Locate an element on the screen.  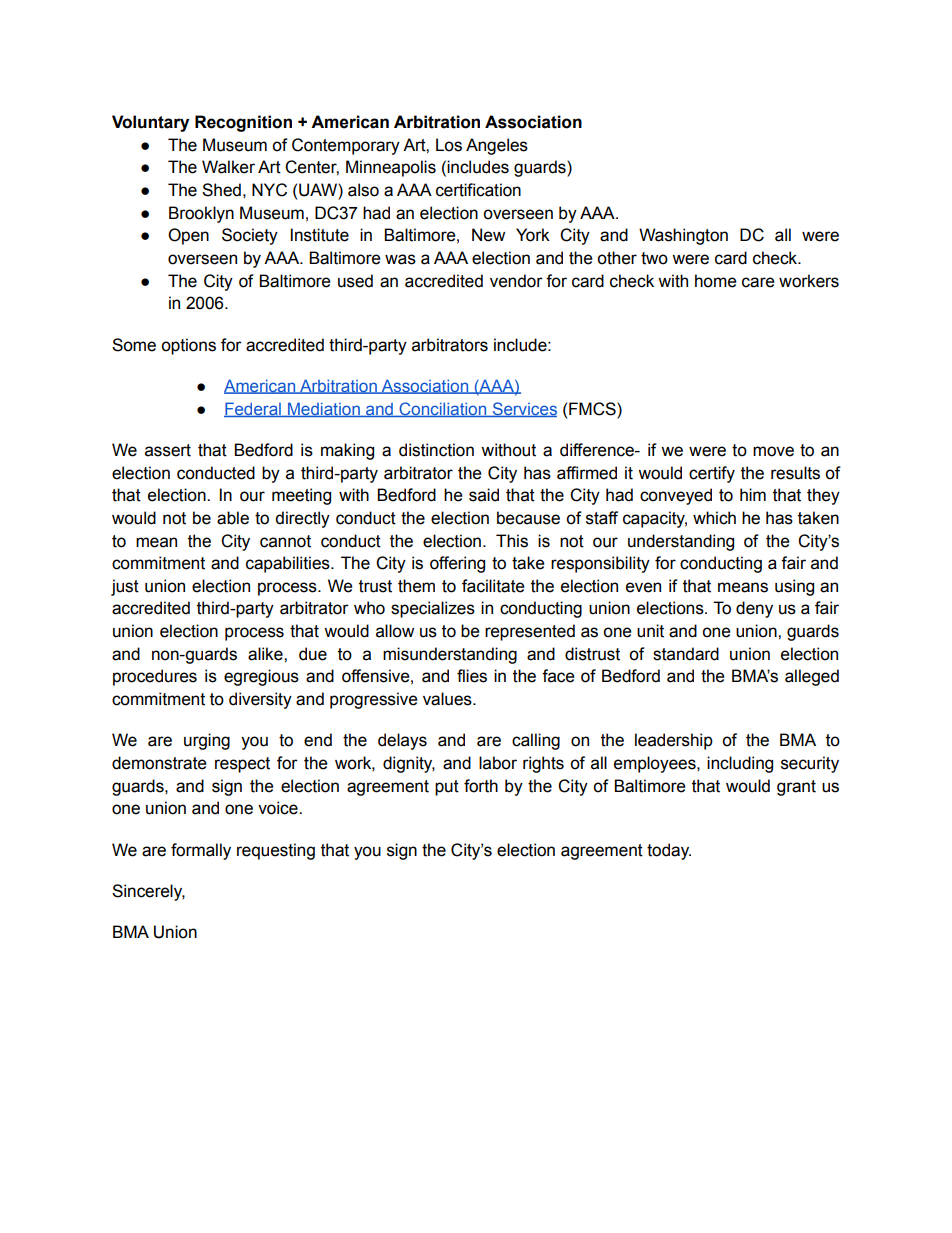
said is located at coordinates (484, 495).
